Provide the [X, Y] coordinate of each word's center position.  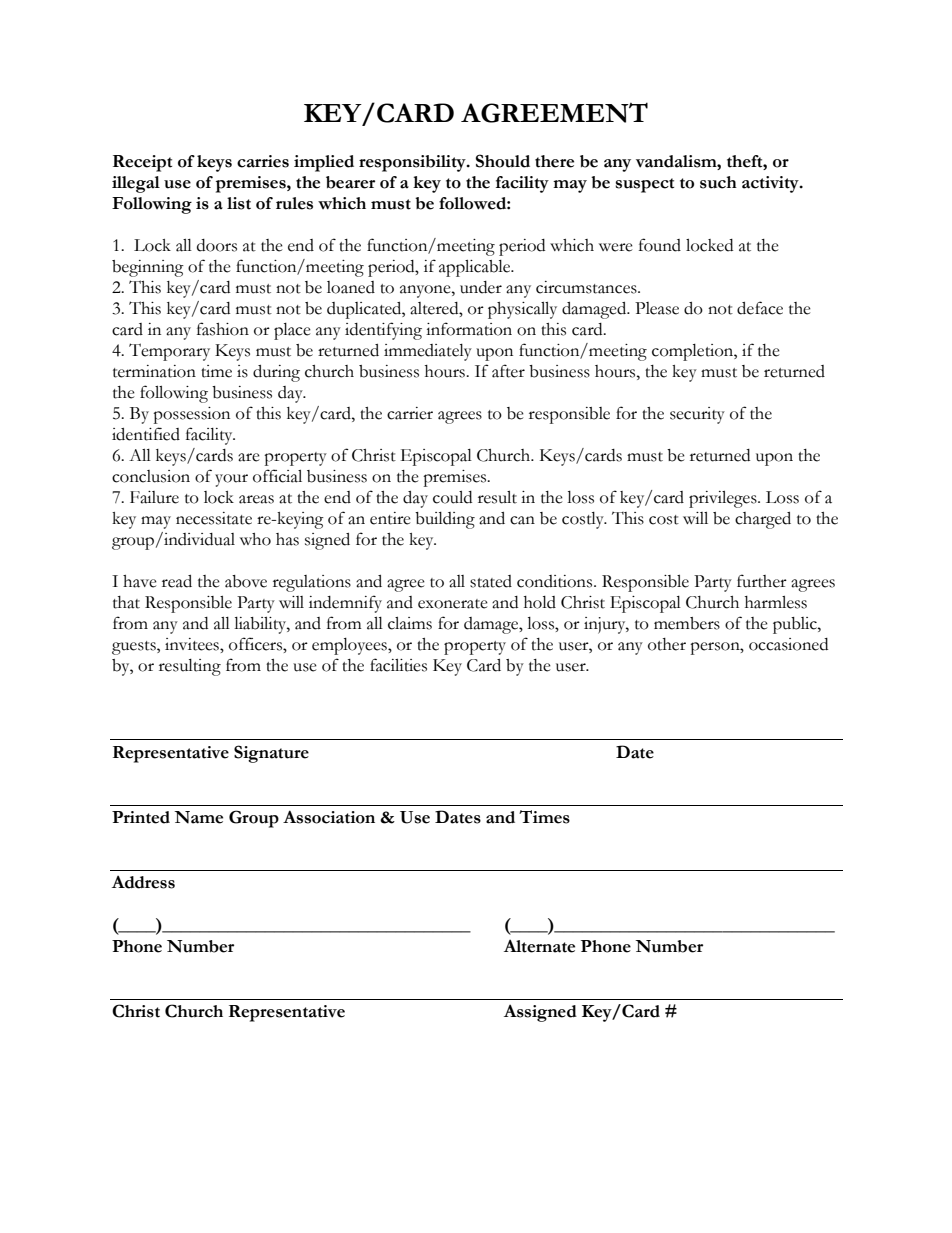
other [667, 644]
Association [329, 817]
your [231, 480]
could [452, 497]
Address [143, 882]
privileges [724, 499]
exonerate [453, 604]
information [469, 329]
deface [760, 308]
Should [503, 161]
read [177, 581]
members [687, 623]
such [718, 182]
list [239, 203]
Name [198, 817]
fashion [223, 329]
